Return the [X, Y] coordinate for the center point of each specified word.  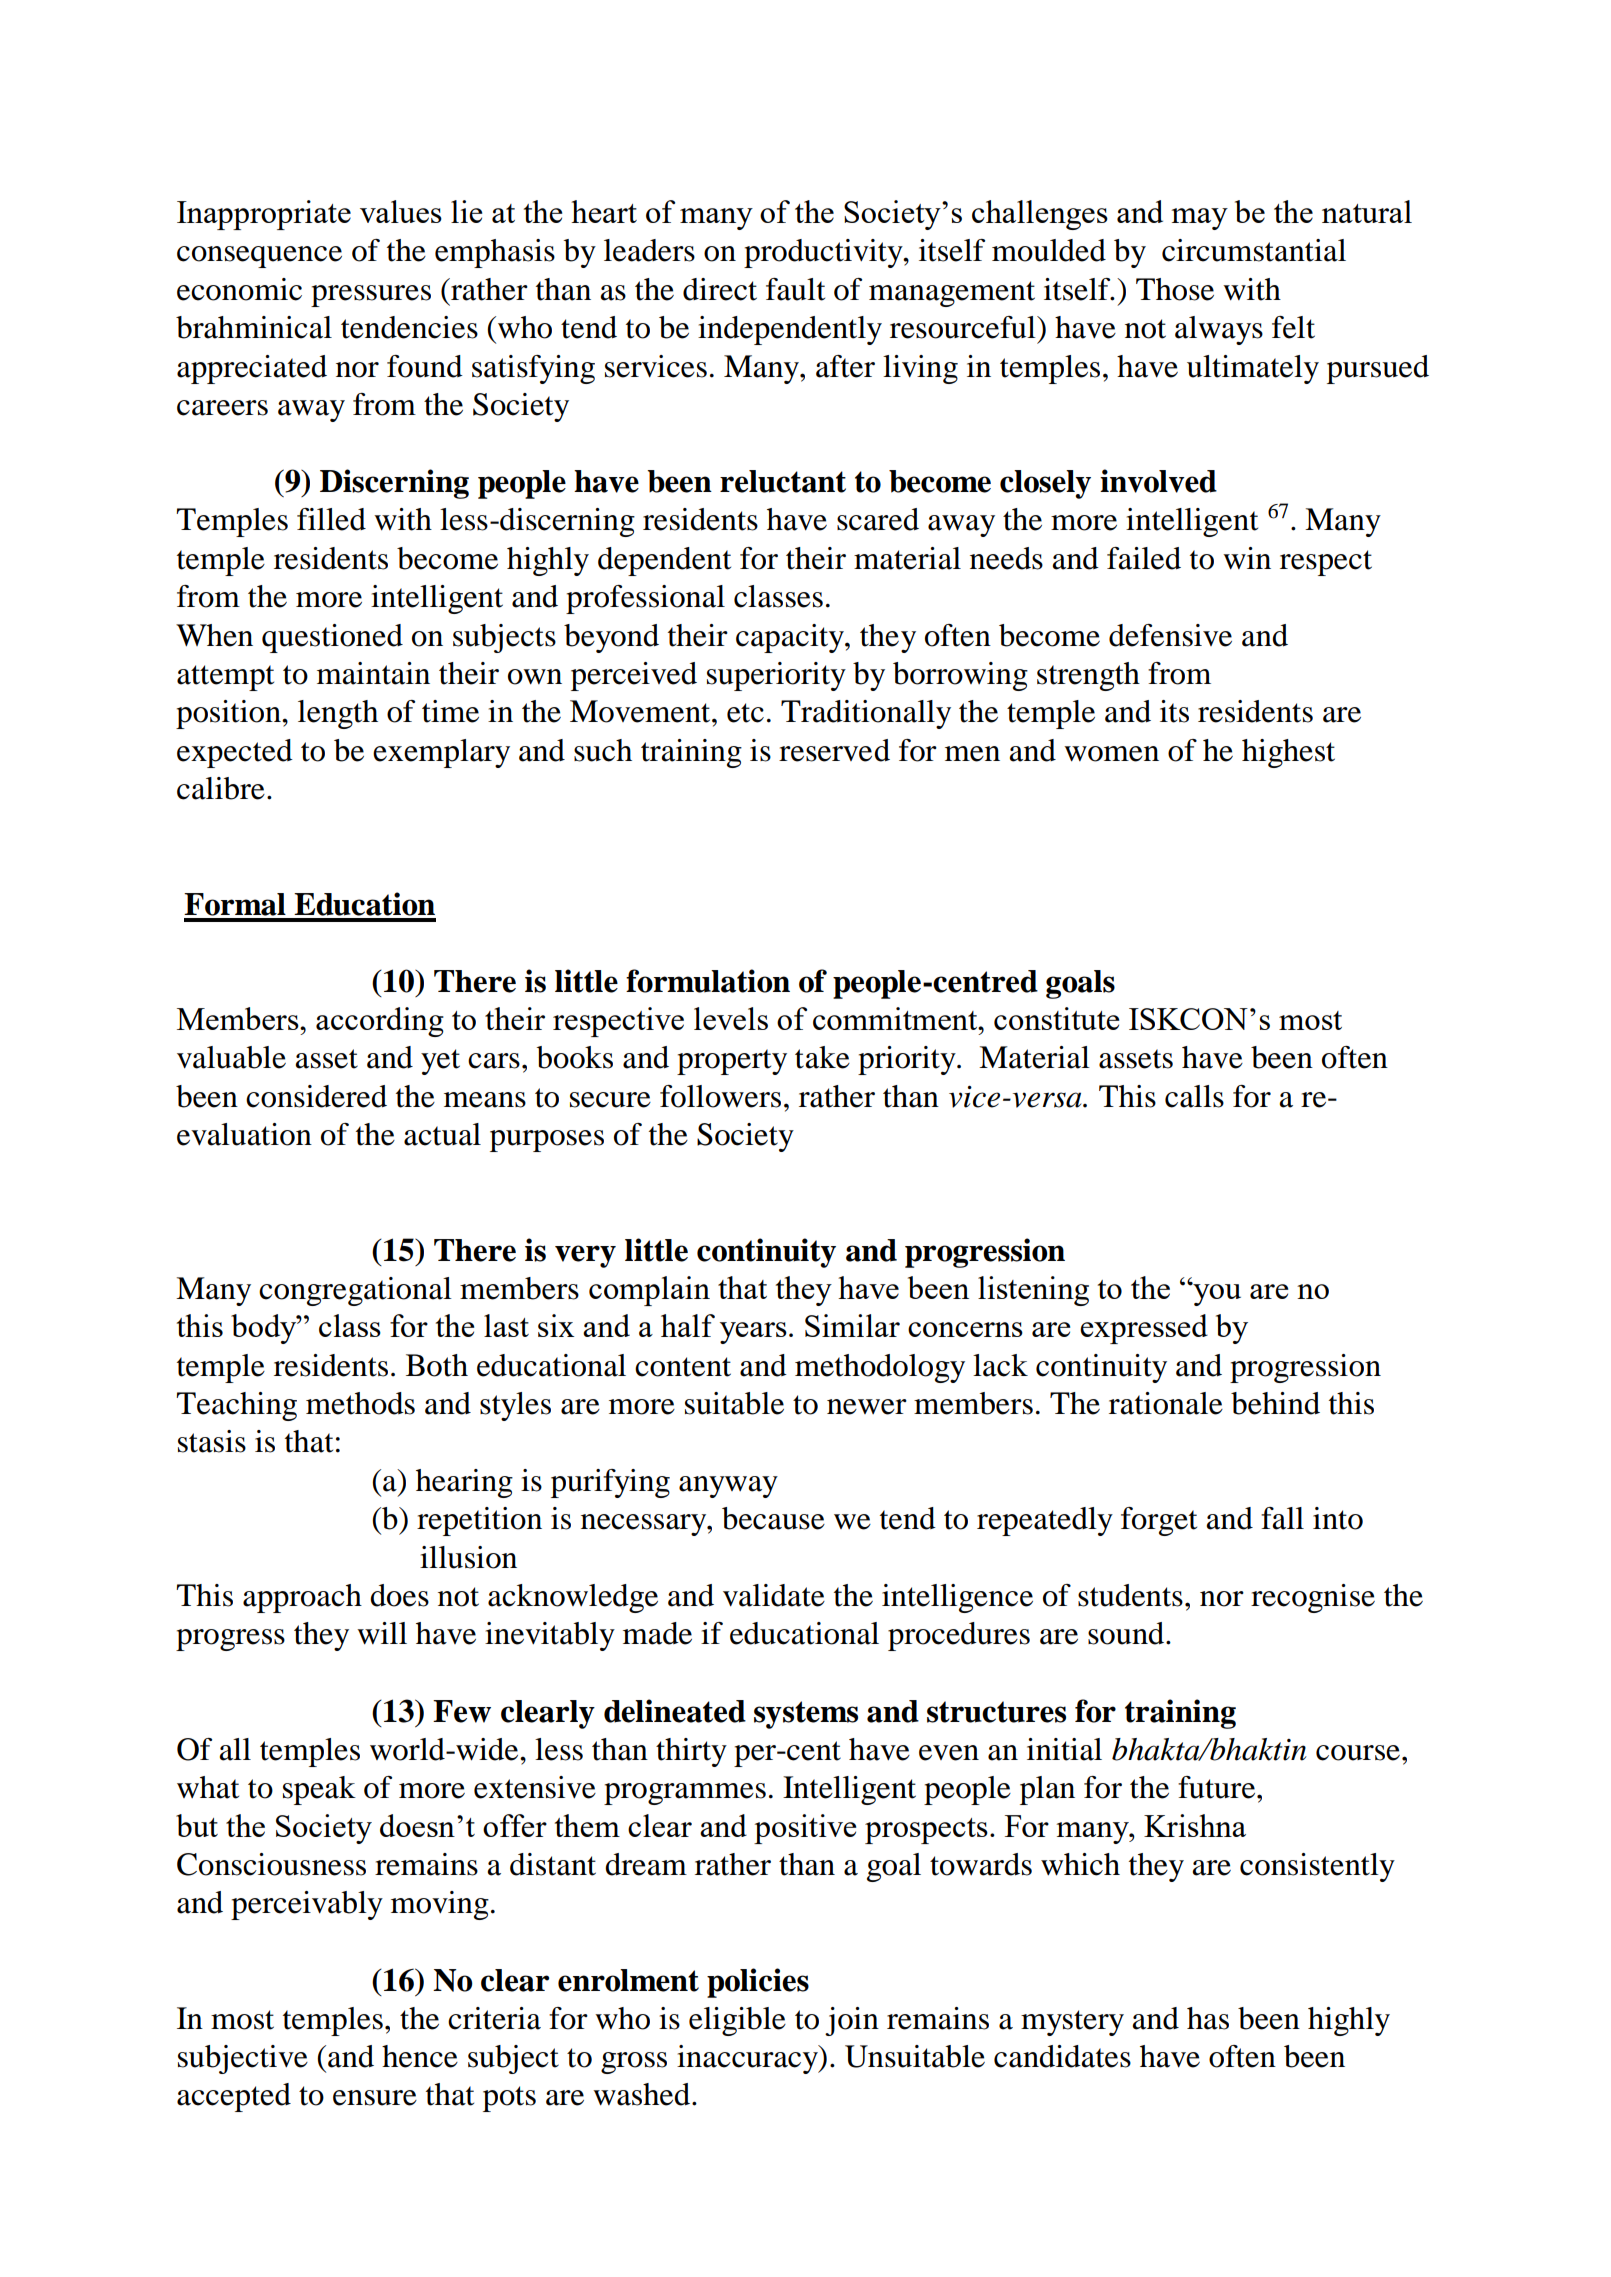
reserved [834, 750]
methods [360, 1403]
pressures [371, 296]
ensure [375, 2098]
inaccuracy [748, 2059]
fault [795, 289]
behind [1275, 1403]
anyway [728, 1487]
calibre [221, 788]
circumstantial [1254, 250]
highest [1288, 753]
